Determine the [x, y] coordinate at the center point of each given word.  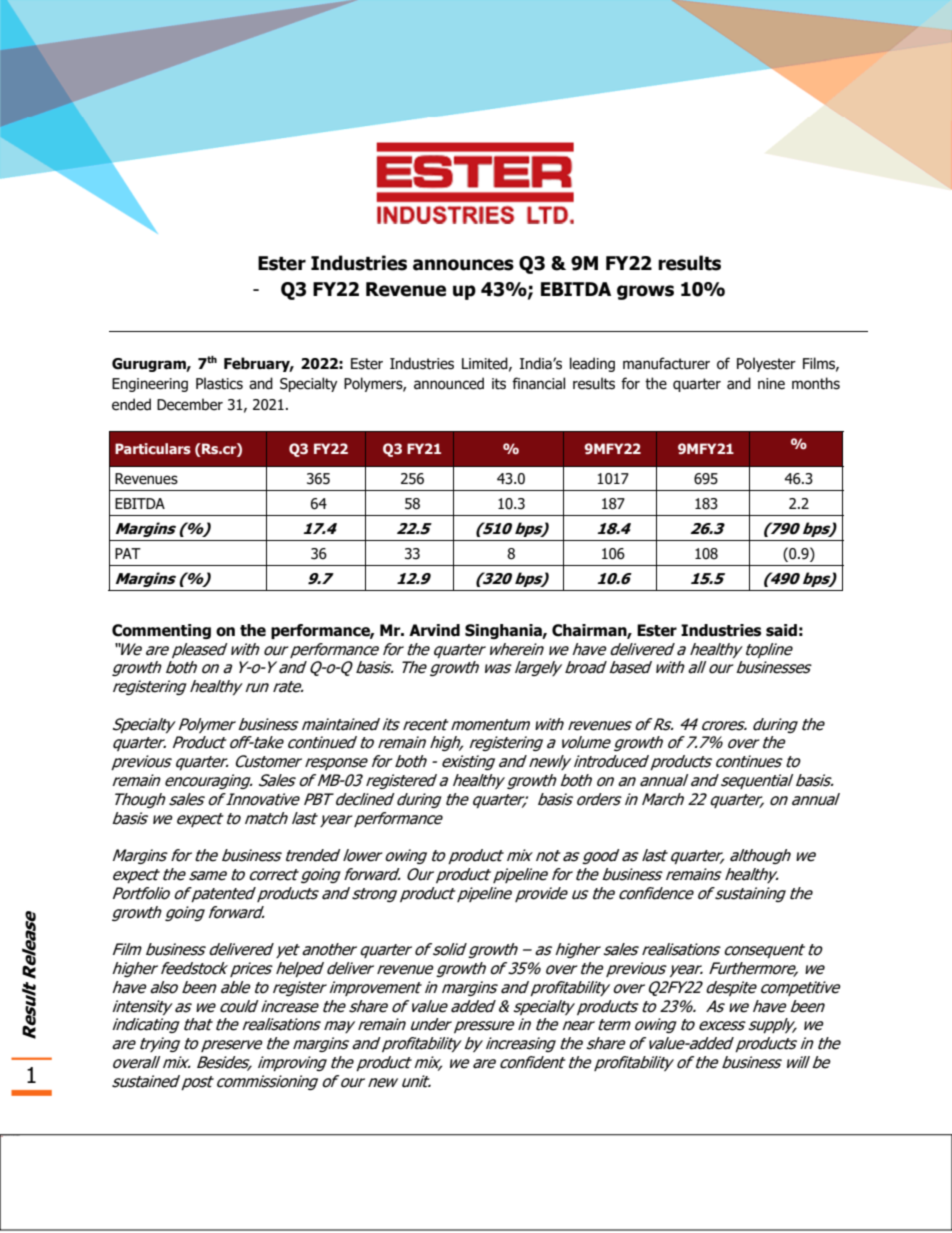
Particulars [153, 448]
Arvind [434, 630]
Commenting [161, 631]
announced [449, 383]
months [816, 383]
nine [771, 384]
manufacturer [666, 363]
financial [538, 383]
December [190, 404]
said [781, 630]
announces [463, 265]
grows [645, 292]
